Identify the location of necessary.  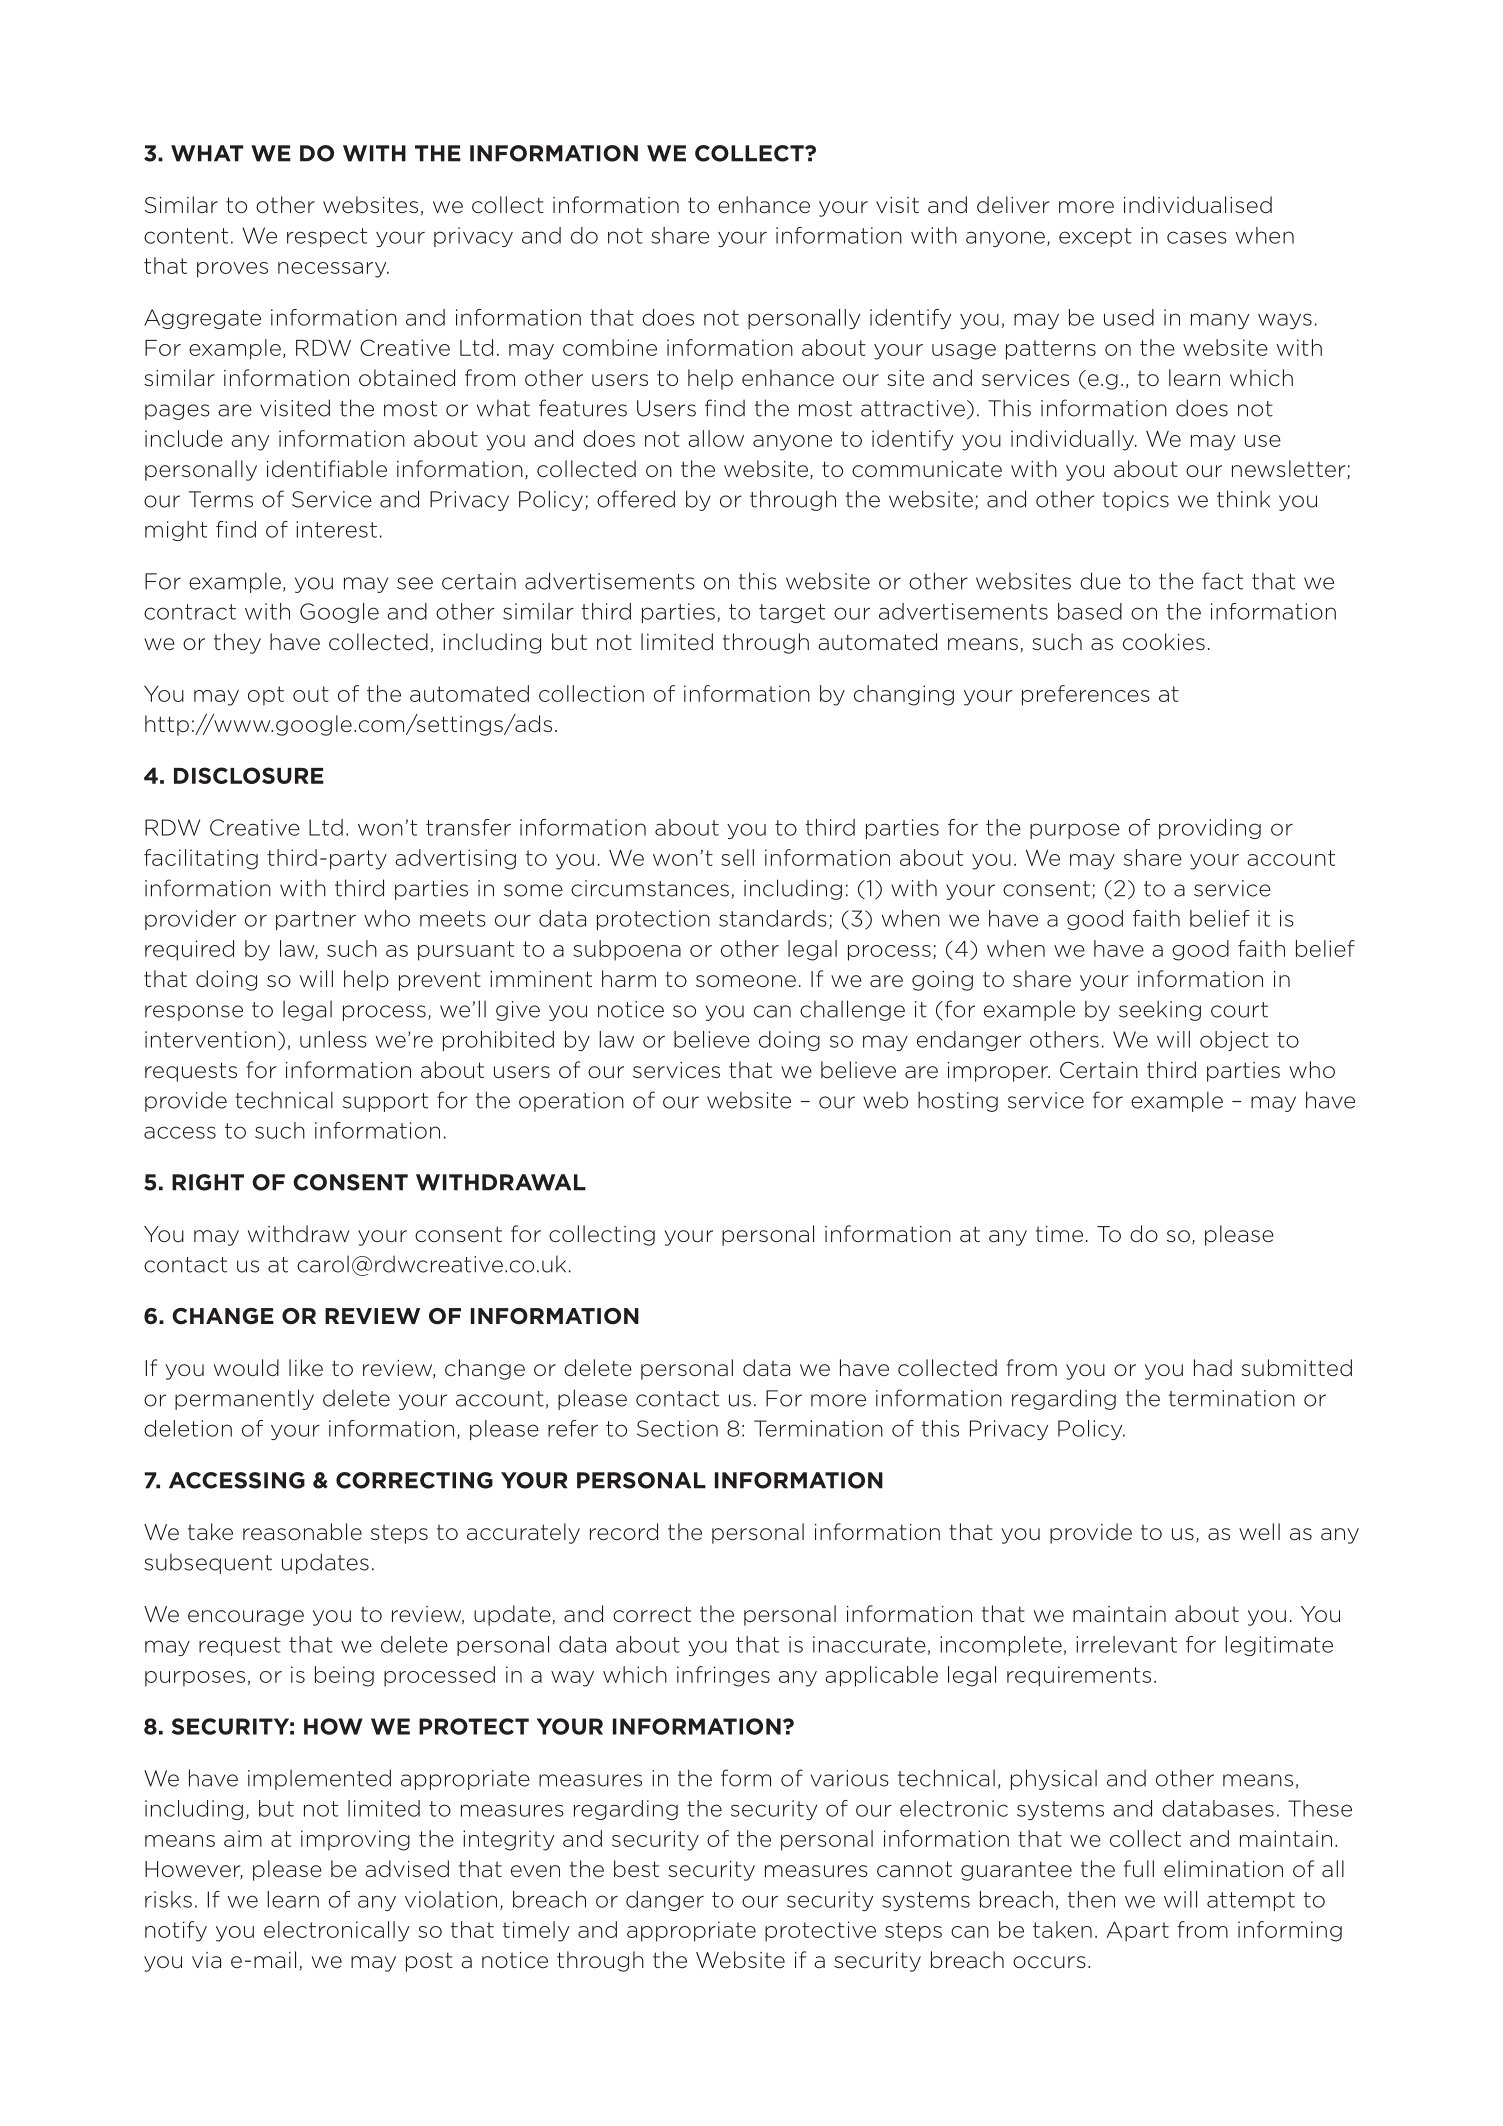
(333, 270).
